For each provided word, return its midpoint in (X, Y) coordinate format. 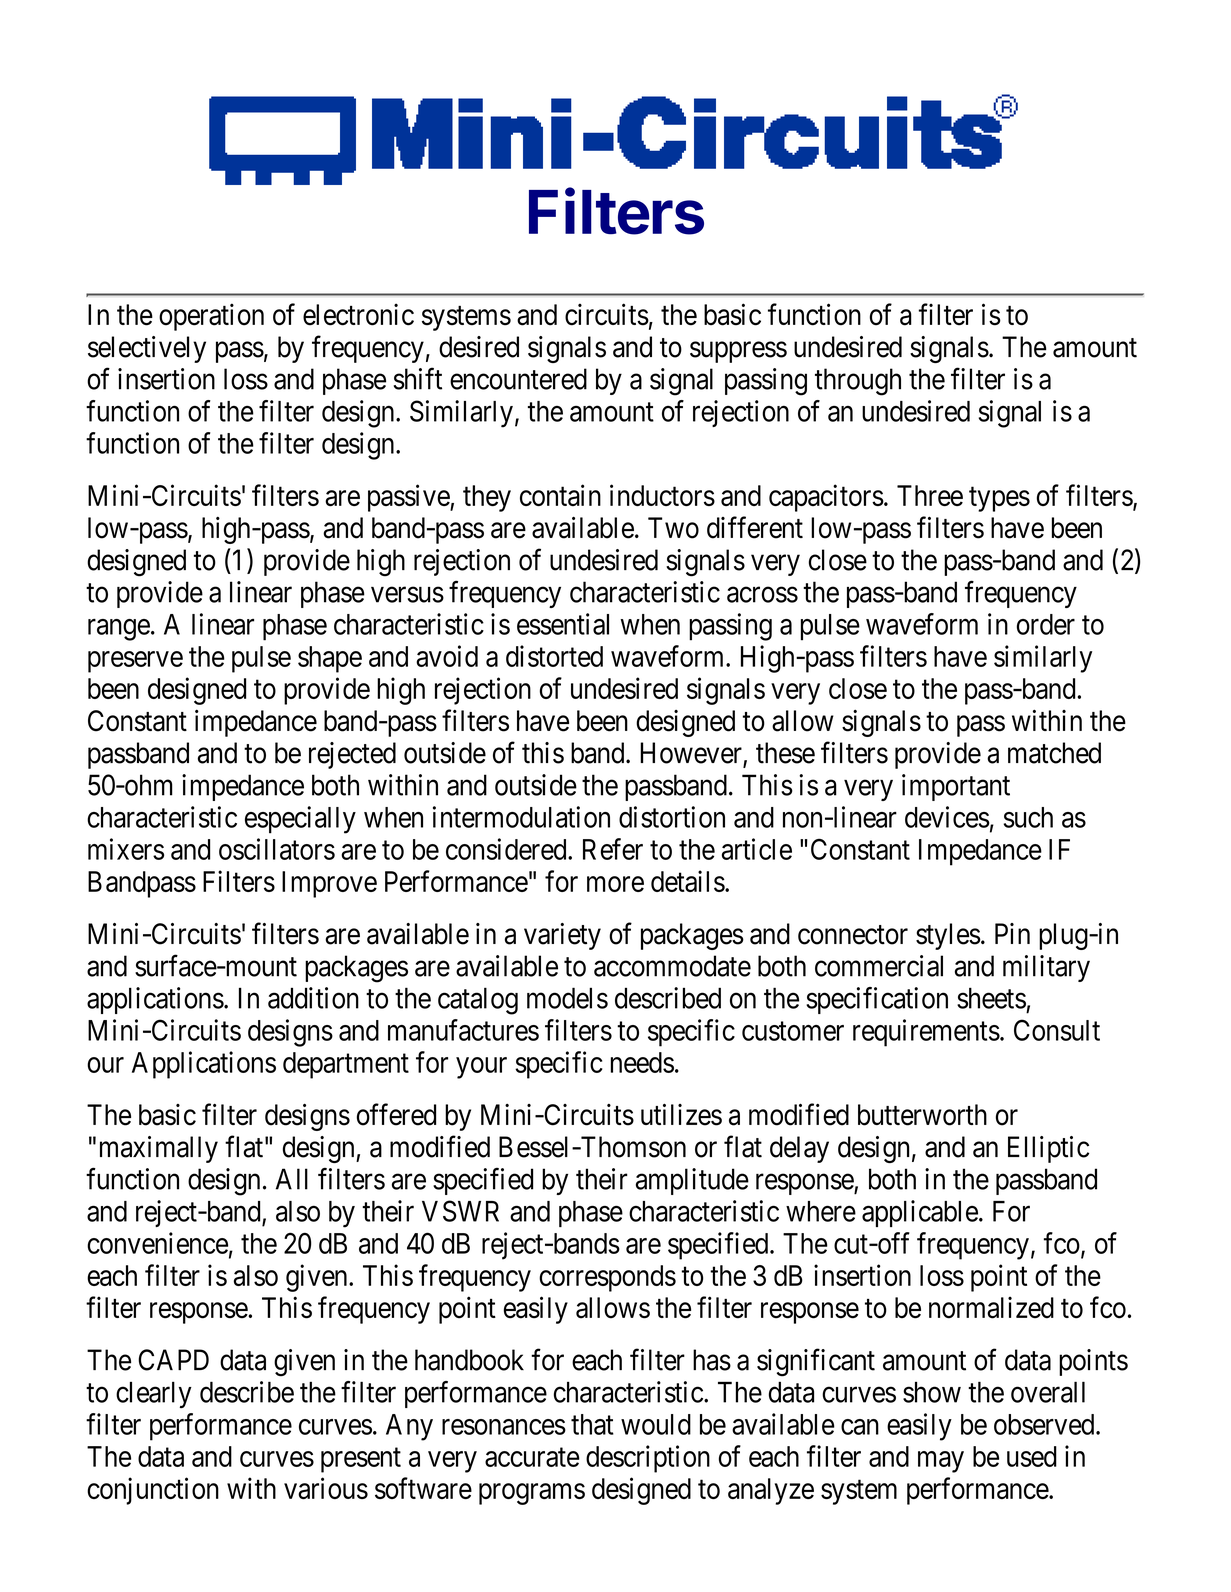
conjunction (153, 1491)
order (1046, 624)
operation (211, 317)
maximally (159, 1149)
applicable (920, 1213)
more (615, 884)
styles (948, 936)
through (858, 382)
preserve (135, 662)
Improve (329, 884)
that (592, 1424)
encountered (518, 379)
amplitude (692, 1181)
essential (563, 624)
